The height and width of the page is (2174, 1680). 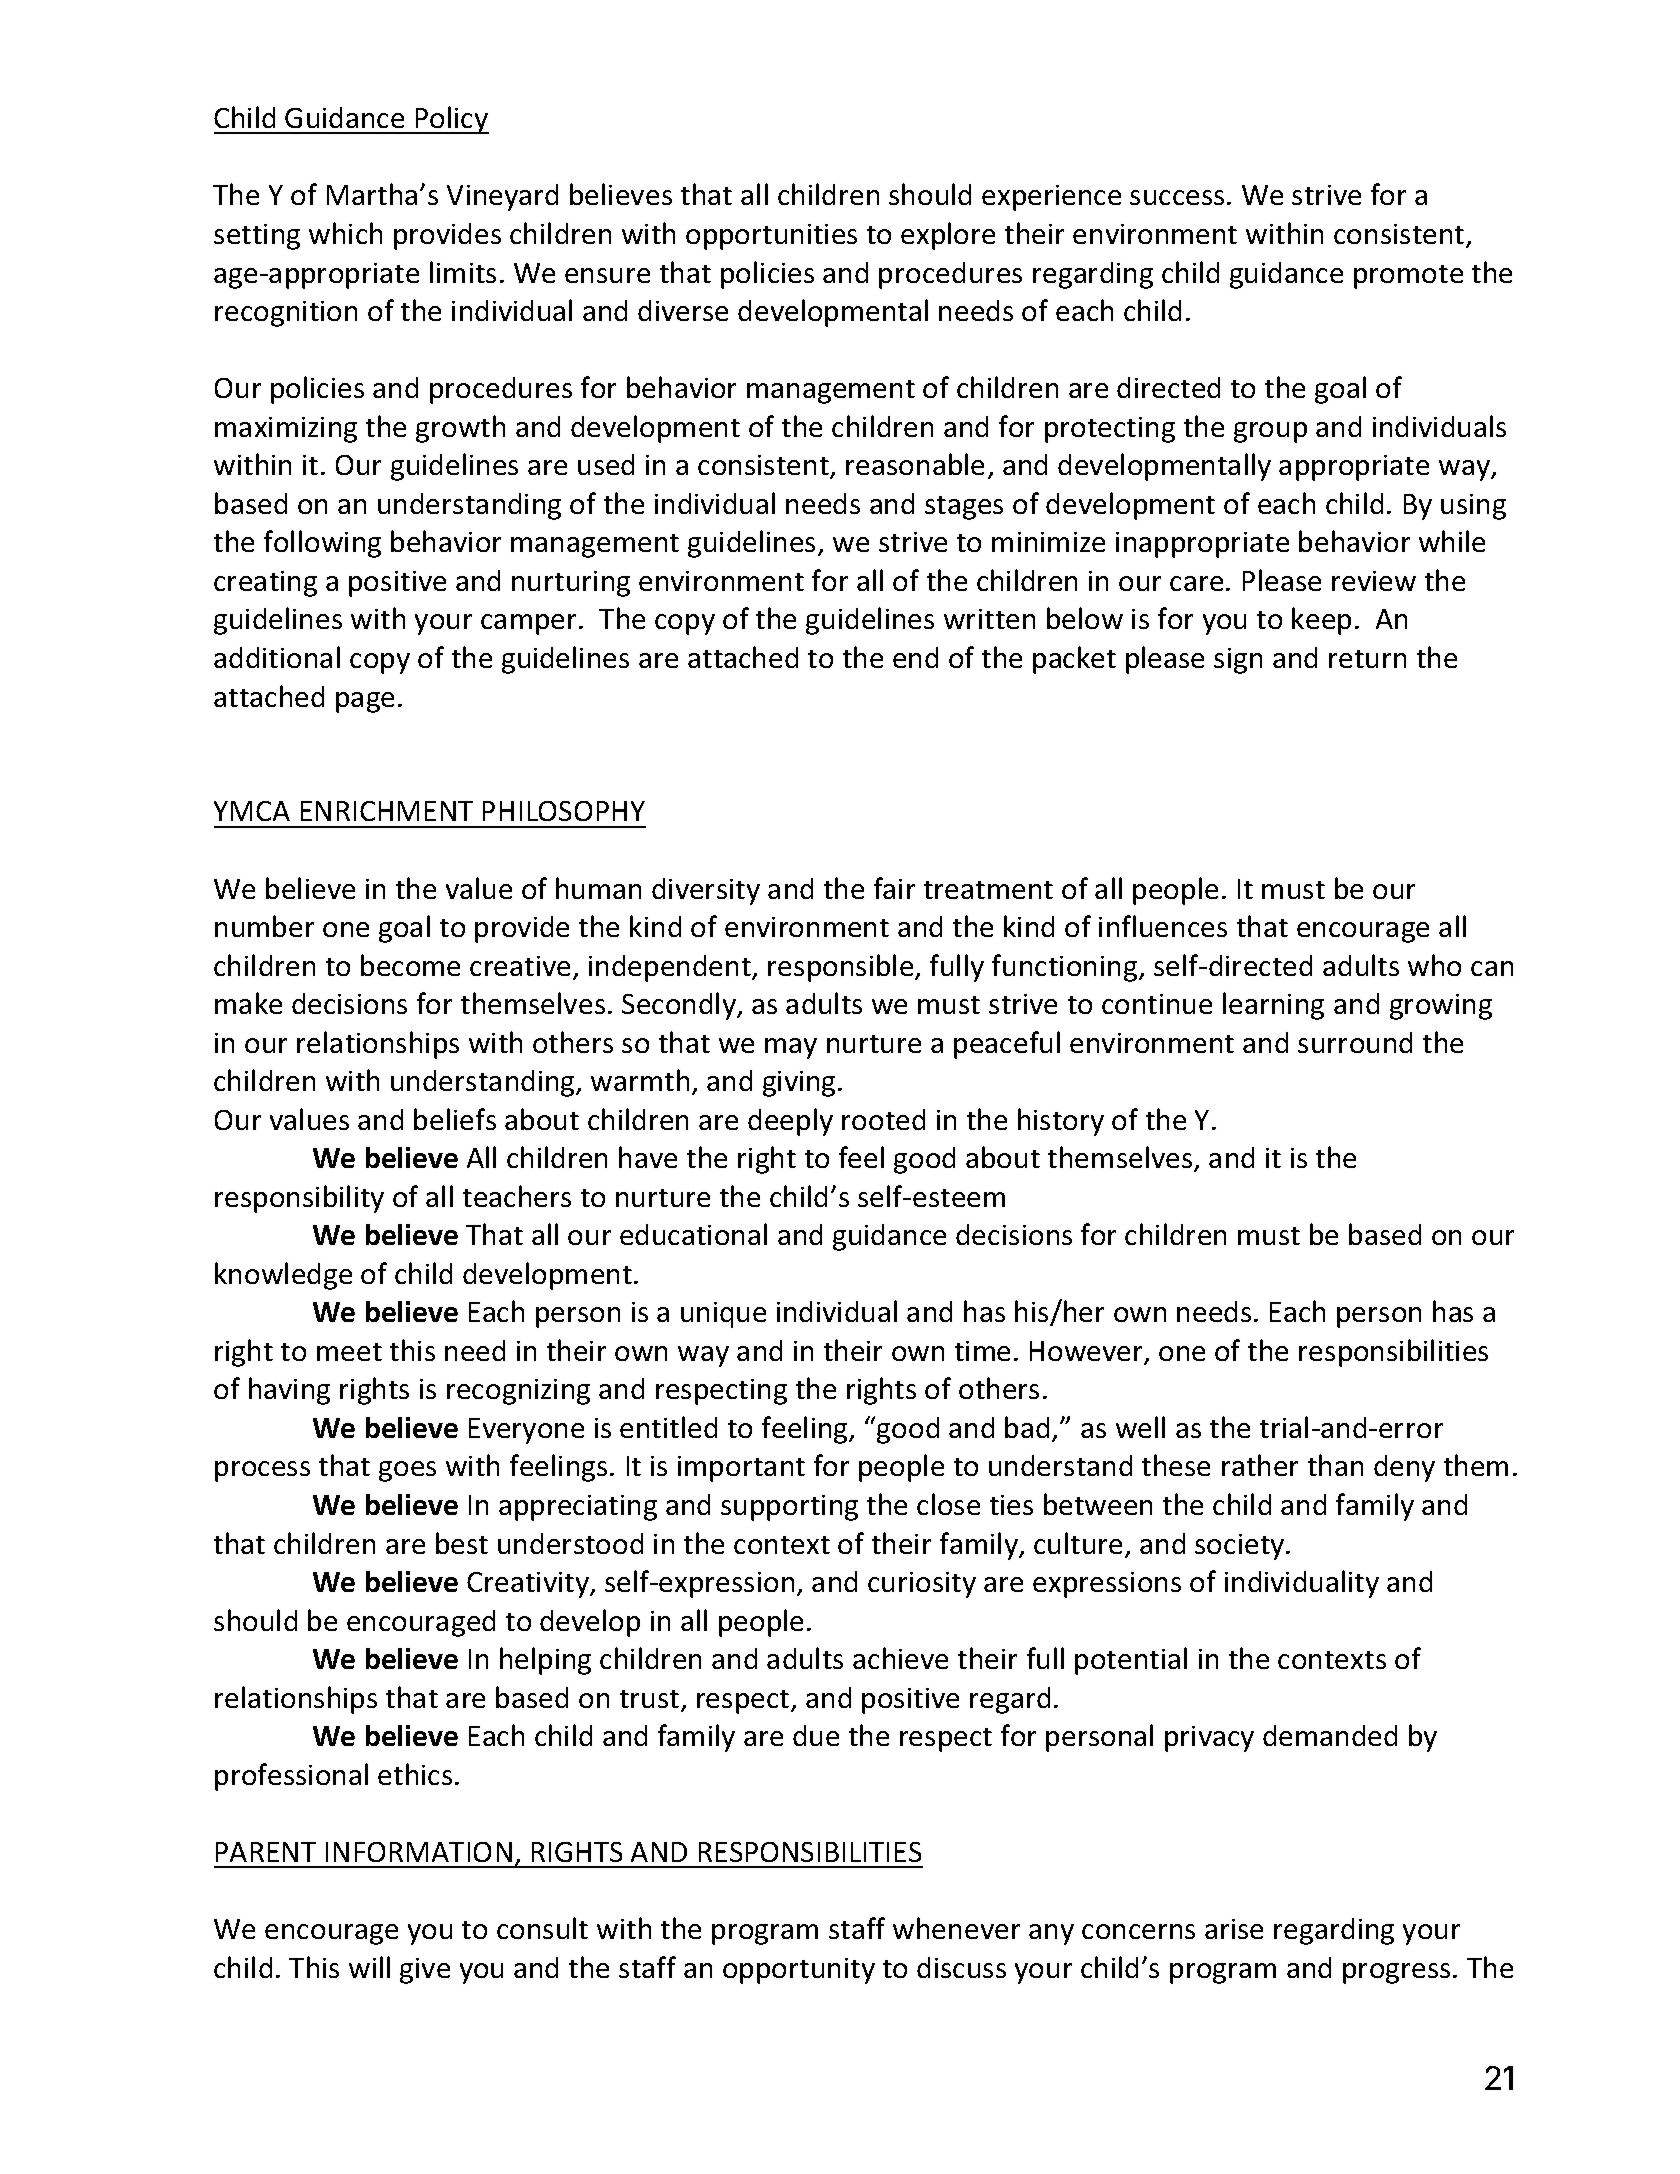 What do you see at coordinates (1408, 277) in the page?
I see `promote` at bounding box center [1408, 277].
